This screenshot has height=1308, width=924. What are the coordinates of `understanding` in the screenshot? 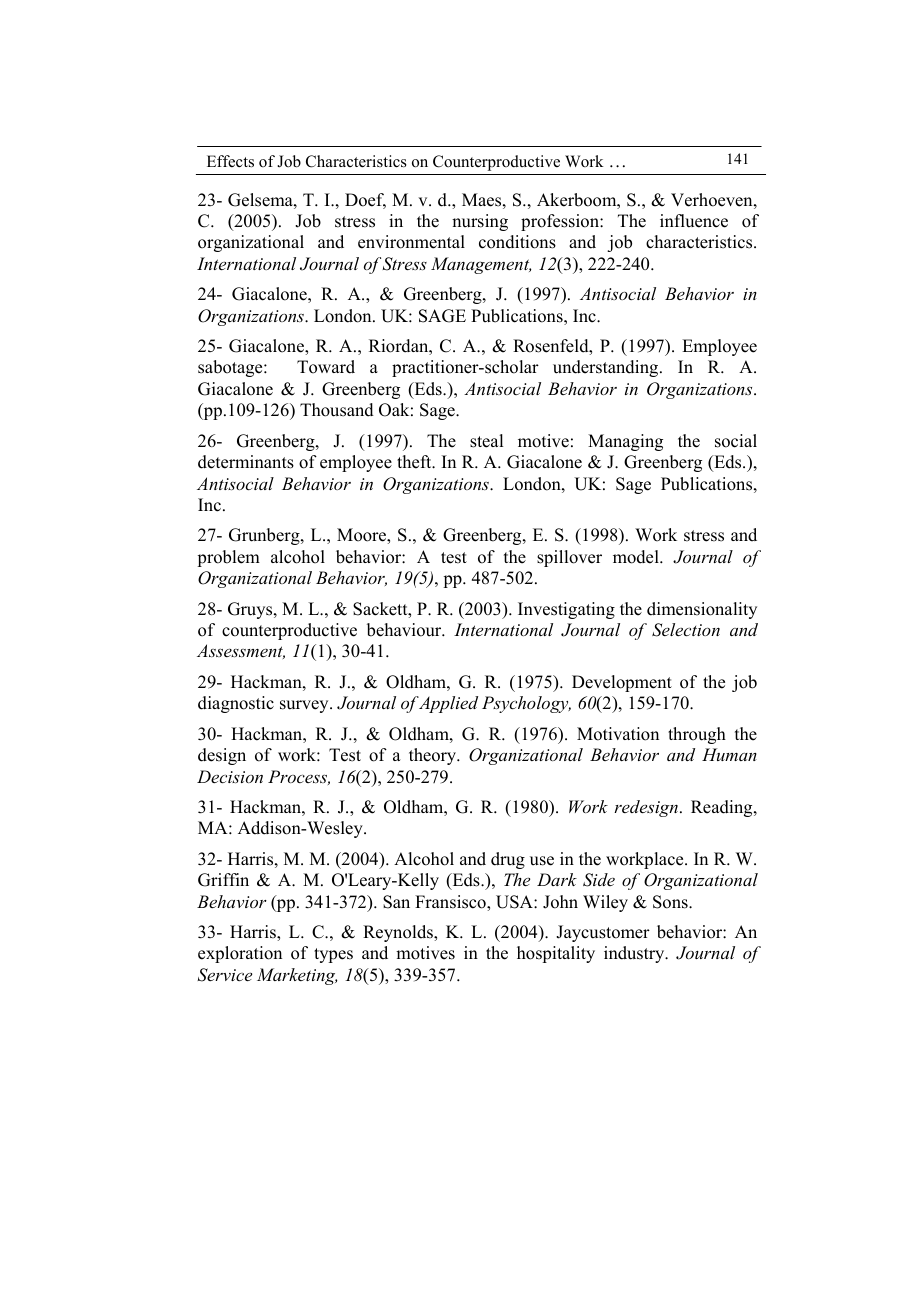 It's located at (607, 368).
